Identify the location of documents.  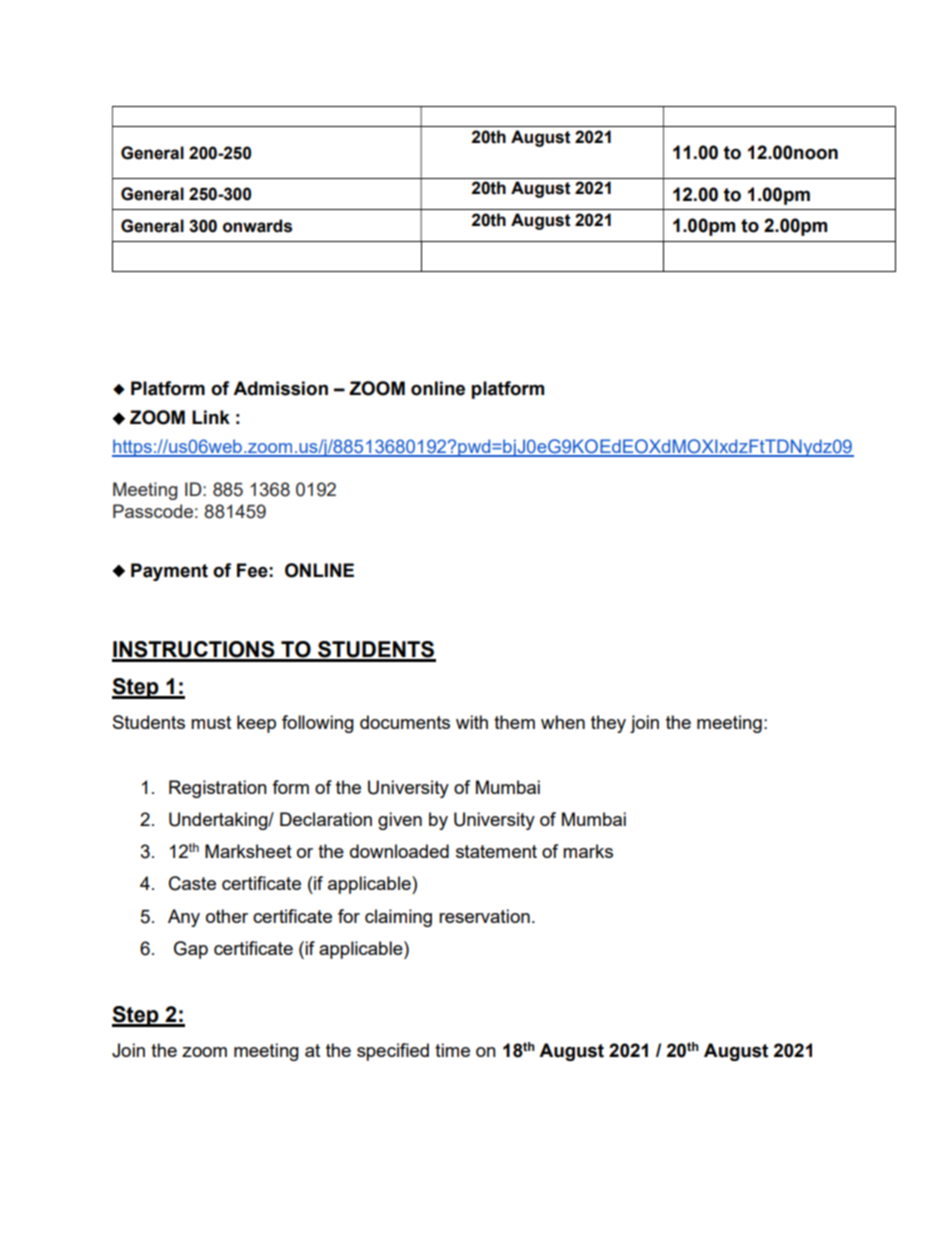
(405, 722).
